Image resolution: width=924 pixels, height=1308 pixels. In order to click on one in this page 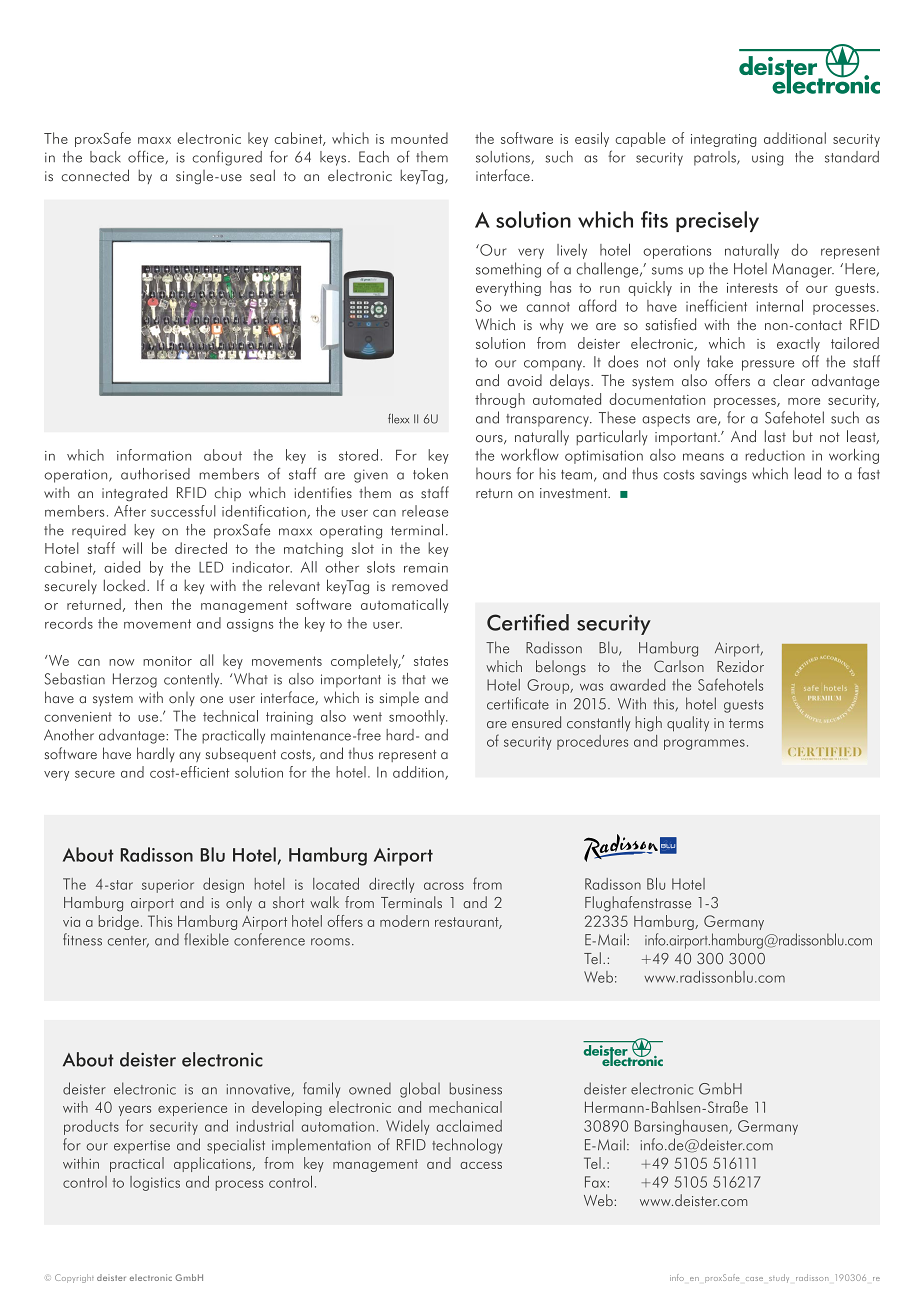, I will do `click(211, 699)`.
